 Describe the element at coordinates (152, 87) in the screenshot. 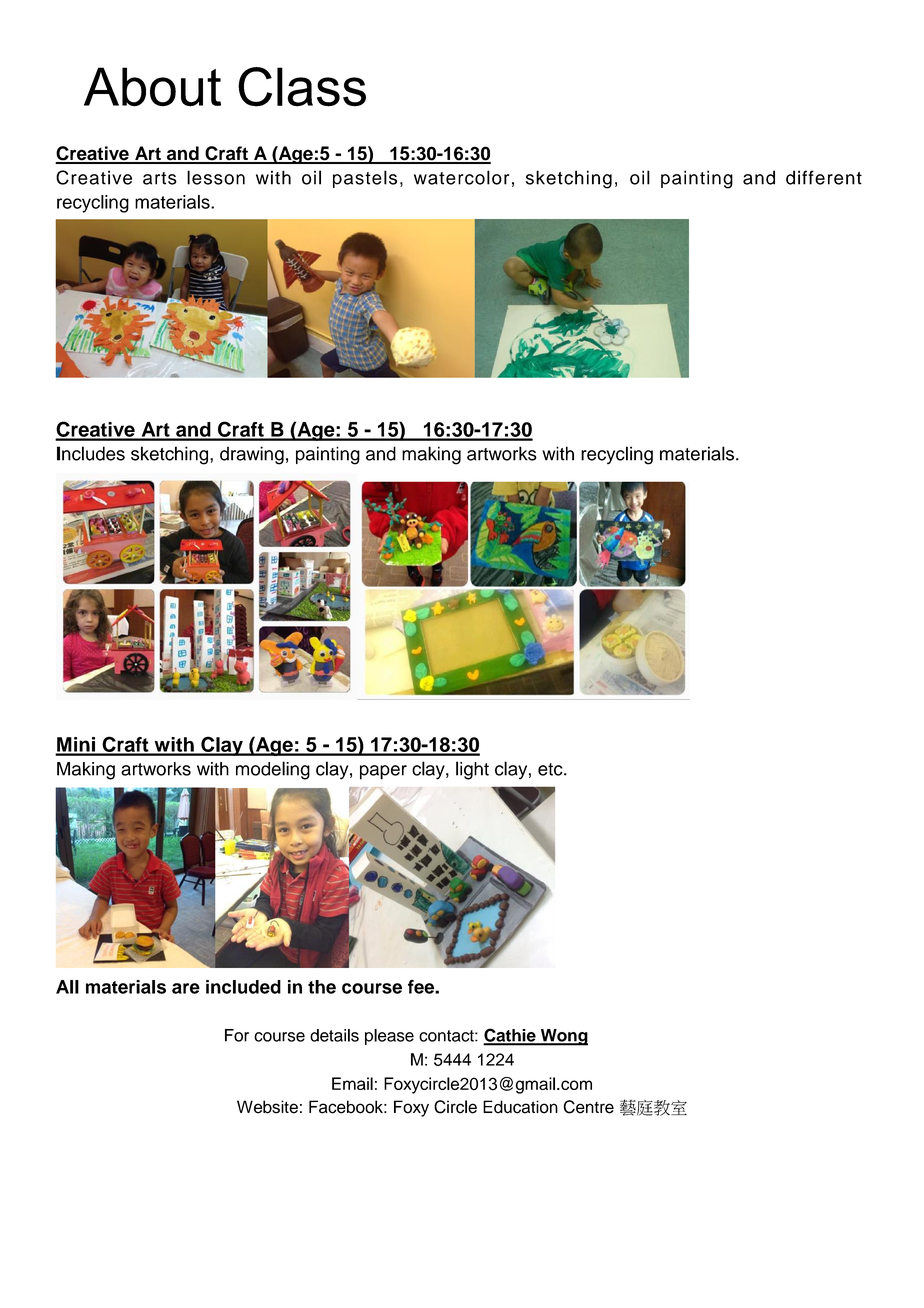

I see `About` at that location.
